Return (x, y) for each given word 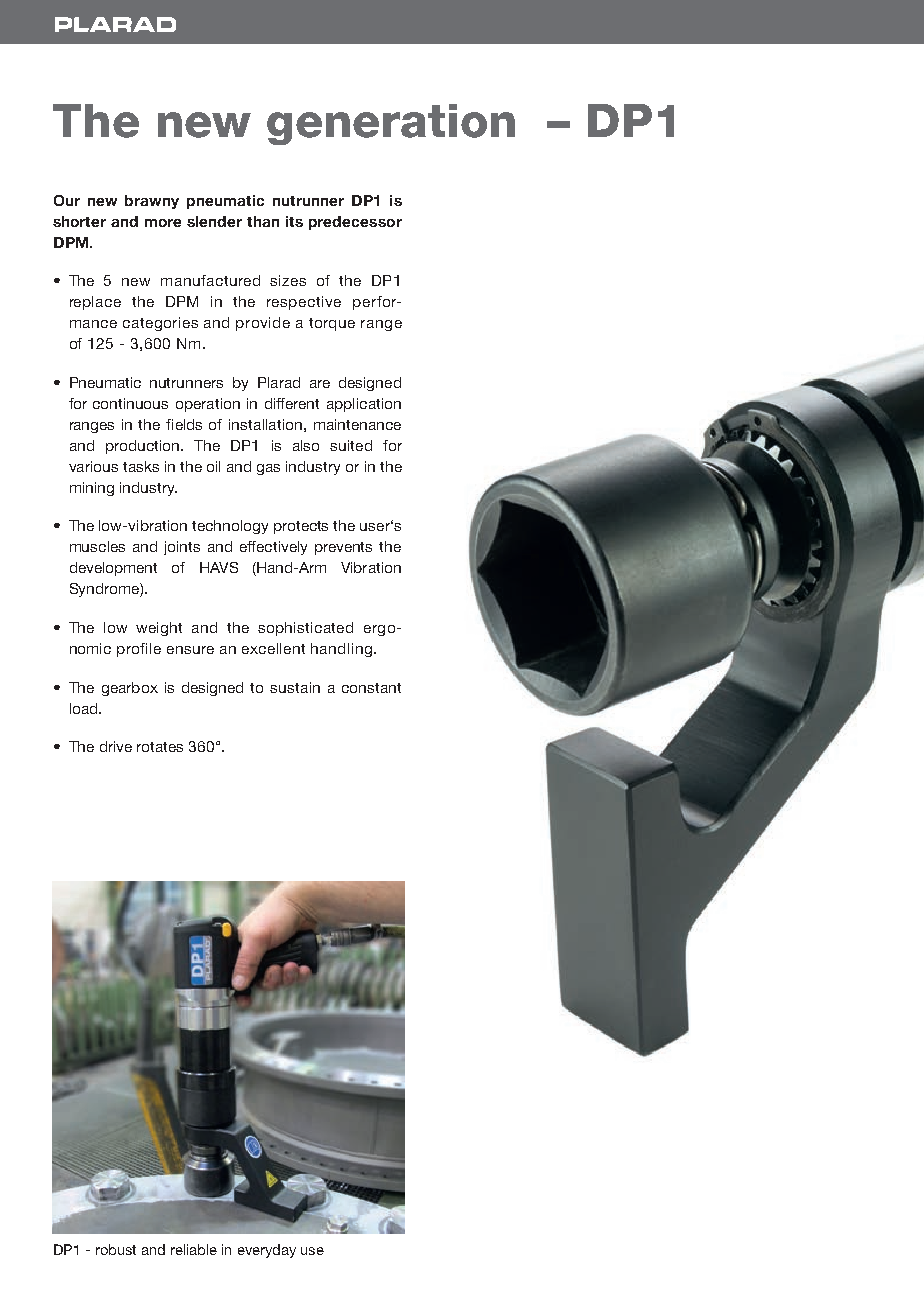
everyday (267, 1251)
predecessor (355, 223)
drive (116, 746)
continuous (130, 403)
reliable (194, 1249)
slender (214, 221)
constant (371, 688)
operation (208, 405)
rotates (160, 747)
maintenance (357, 424)
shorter (79, 221)
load (85, 708)
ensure (190, 650)
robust (116, 1249)
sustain (295, 687)
